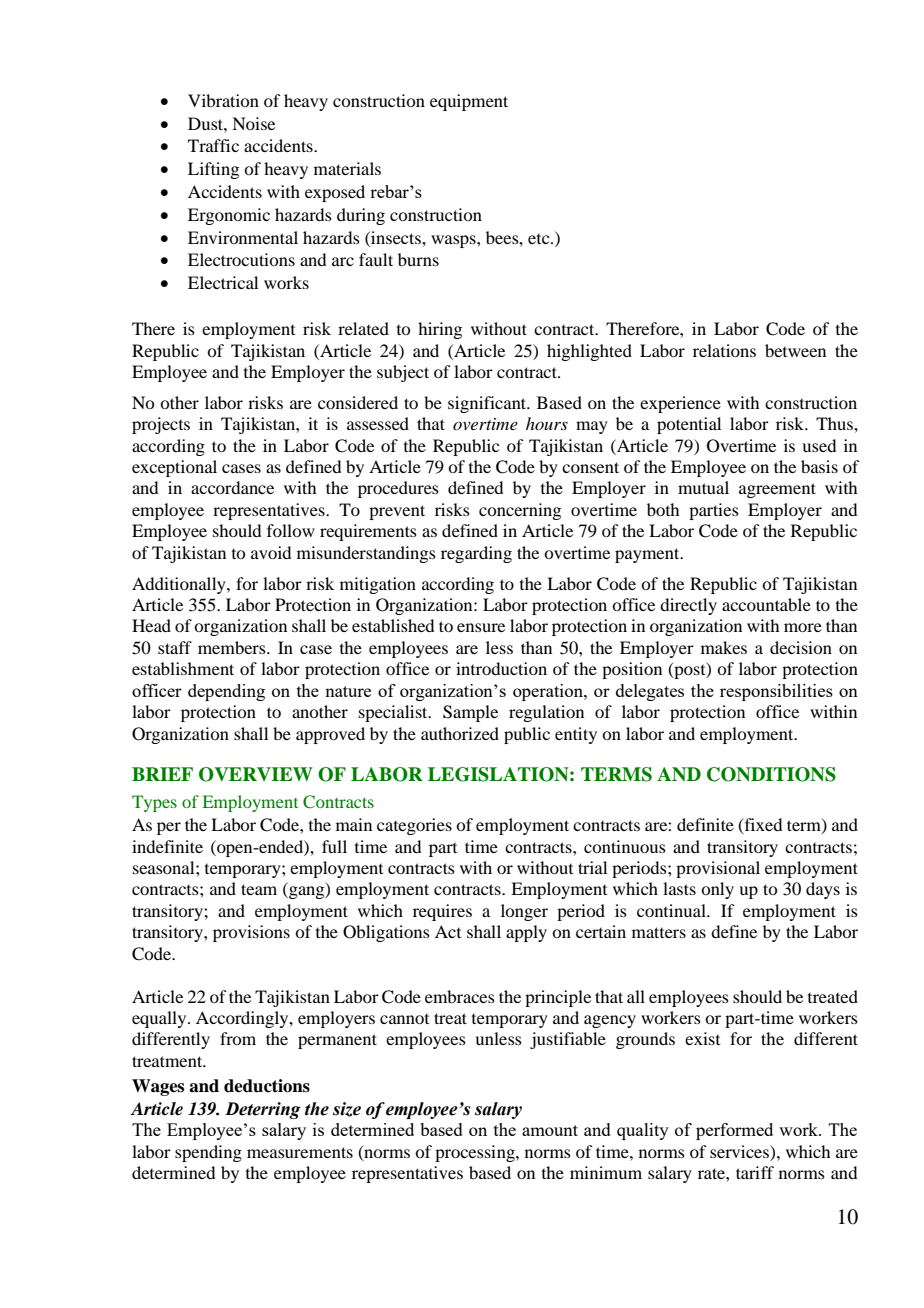 Image resolution: width=924 pixels, height=1308 pixels. I want to click on Noise, so click(253, 123).
